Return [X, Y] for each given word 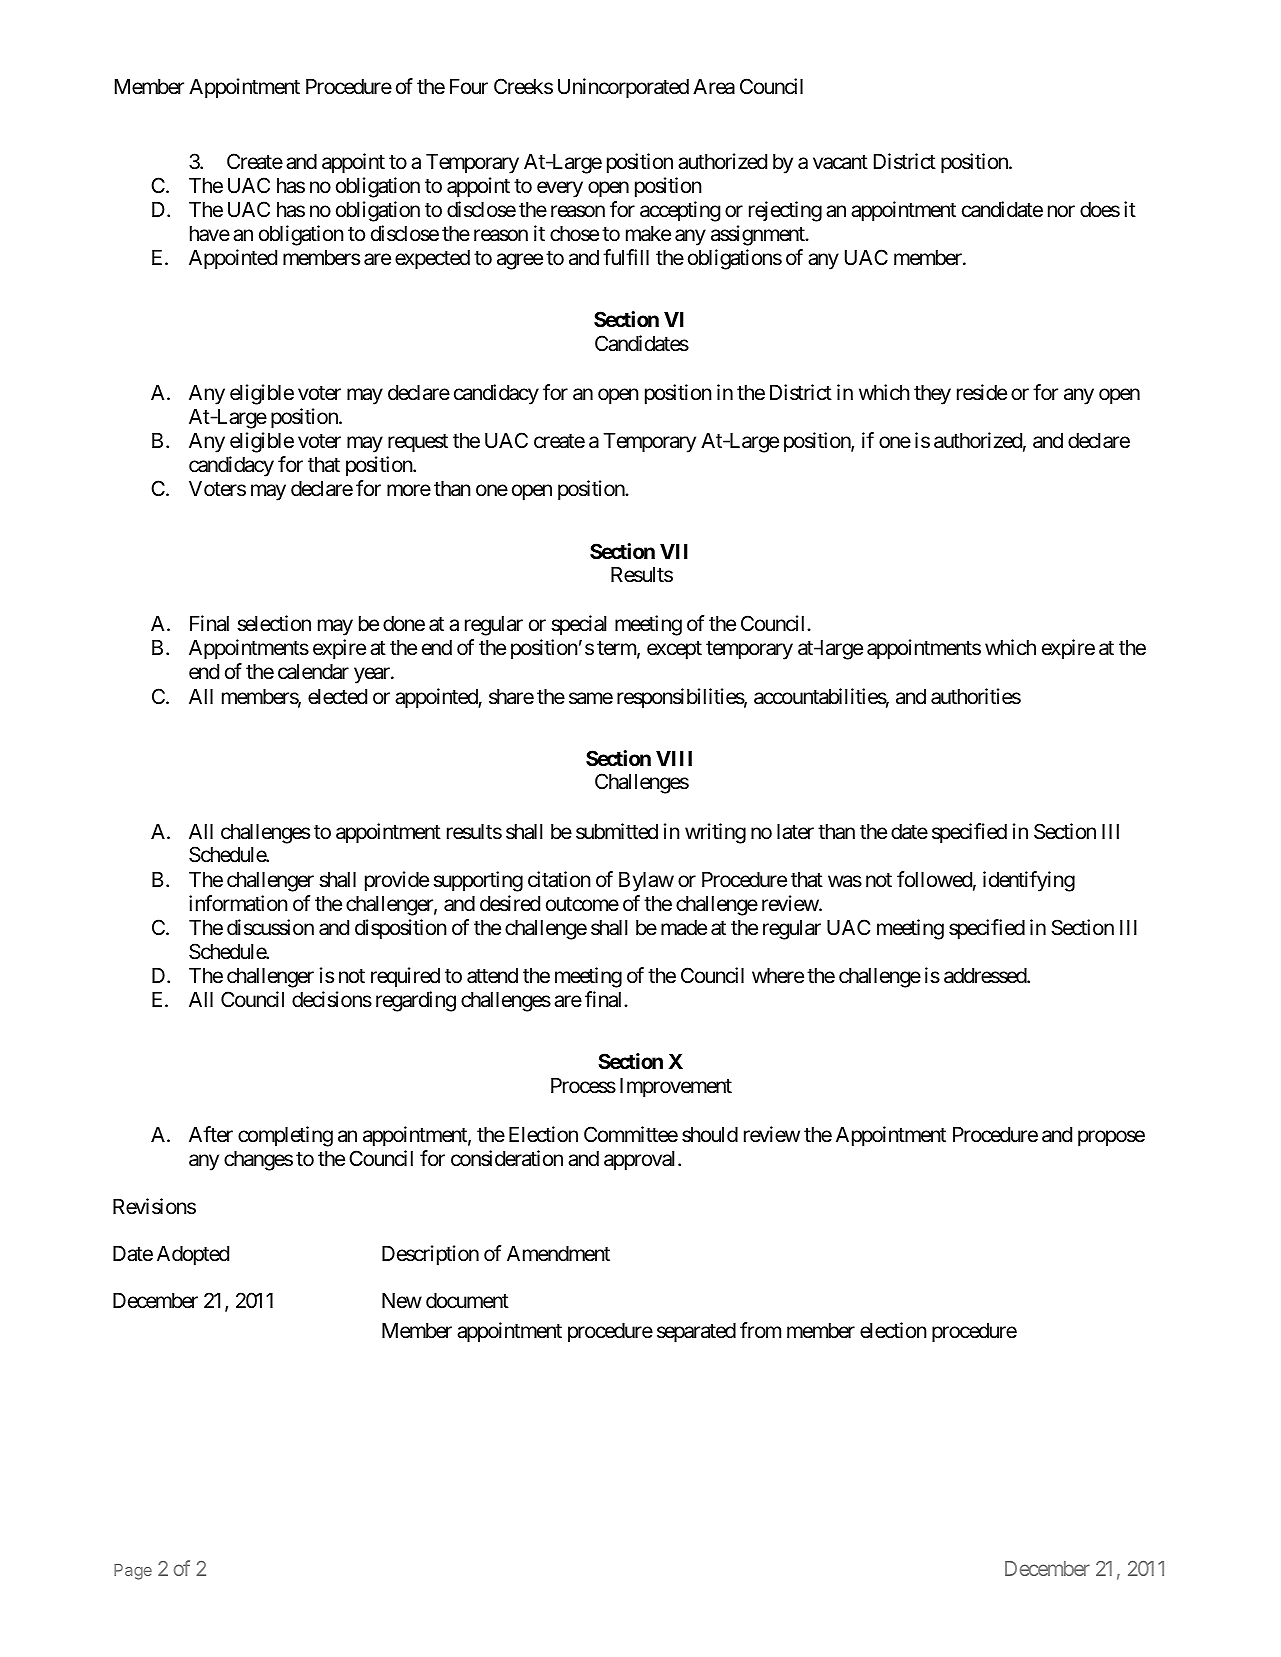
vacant [840, 162]
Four [469, 86]
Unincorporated [623, 88]
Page [133, 1572]
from [760, 1330]
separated [696, 1333]
